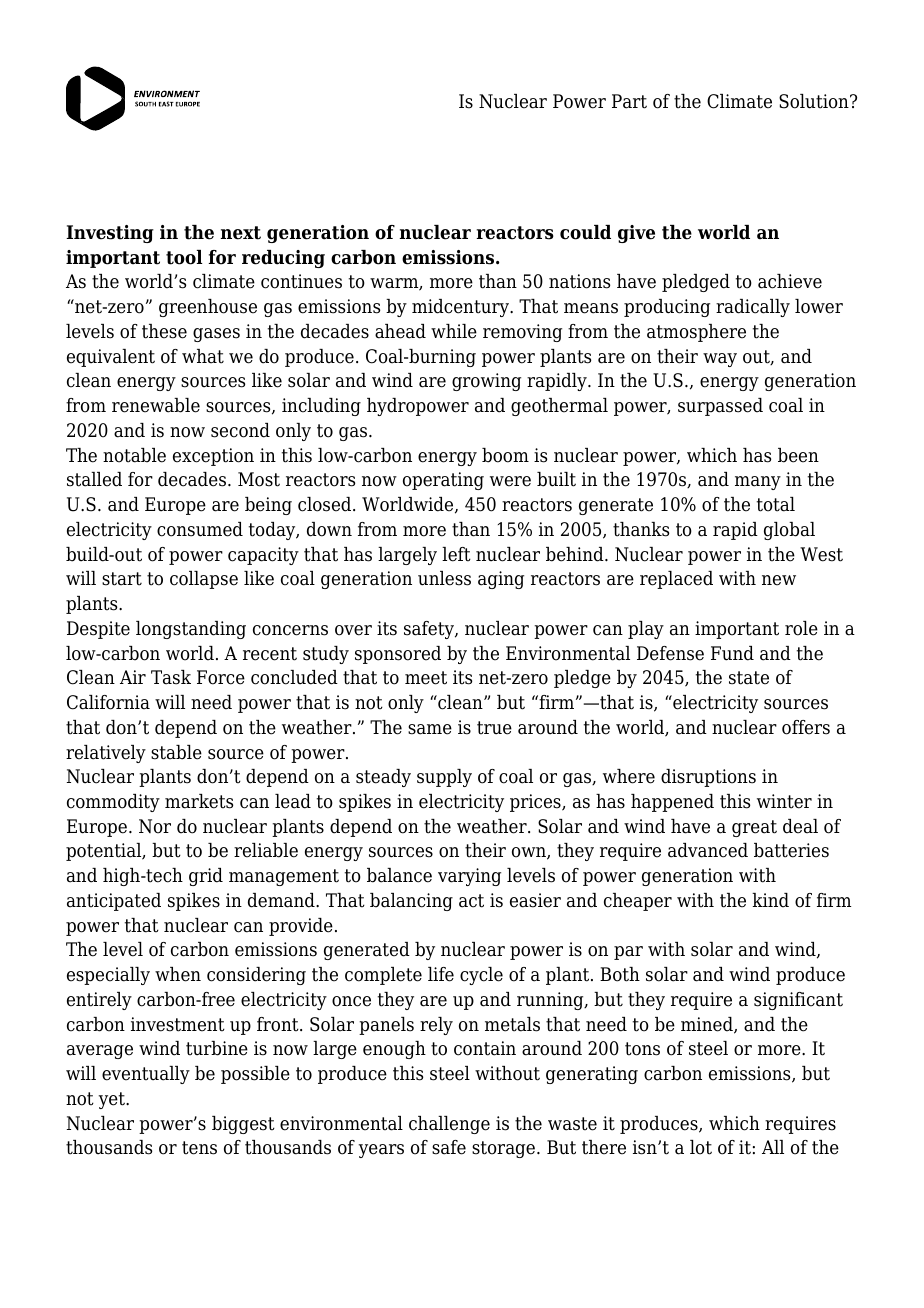 This screenshot has width=924, height=1308. I want to click on these, so click(164, 331).
